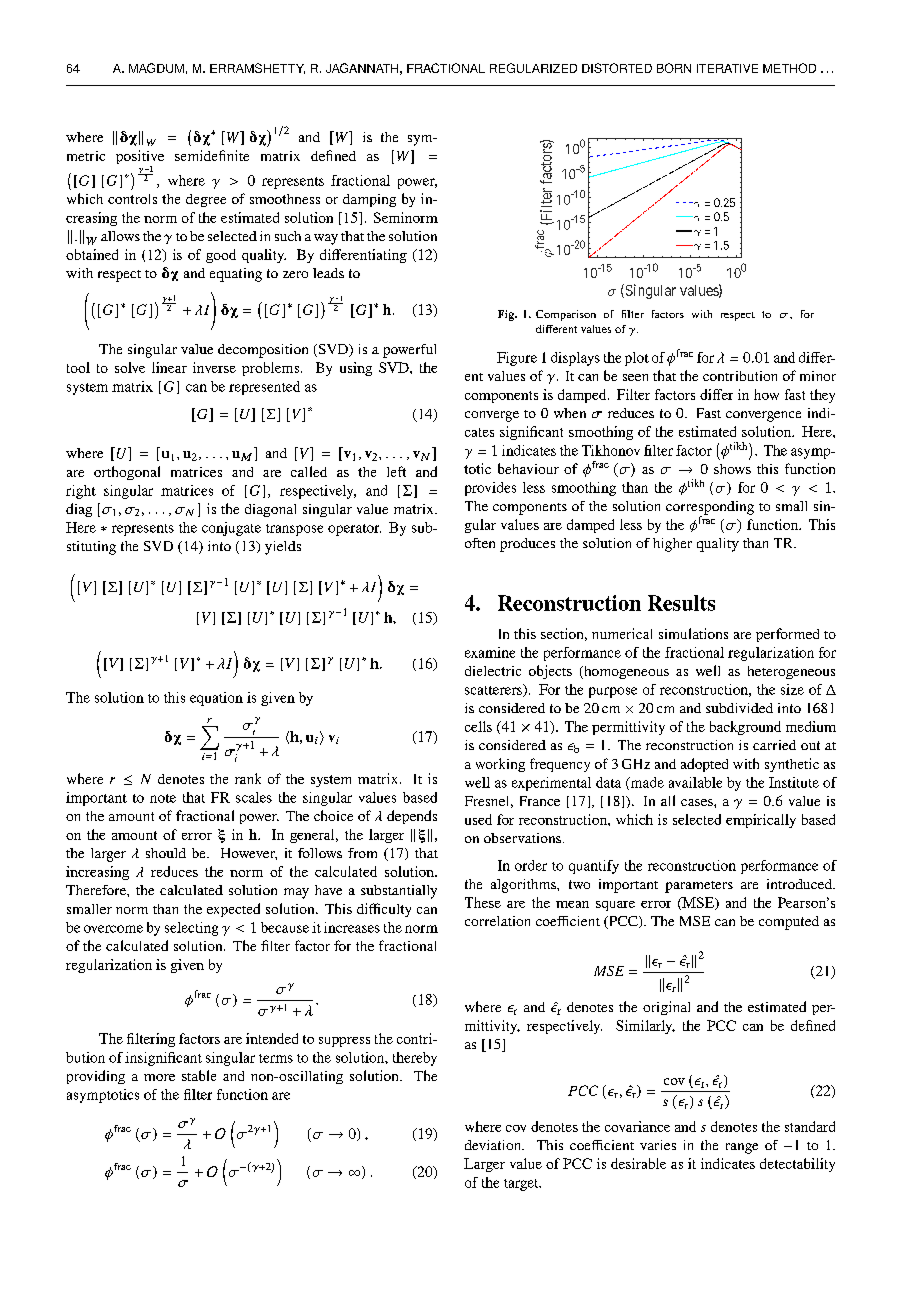 This screenshot has width=924, height=1308. Describe the element at coordinates (727, 68) in the screenshot. I see `ITERATIVE` at that location.
